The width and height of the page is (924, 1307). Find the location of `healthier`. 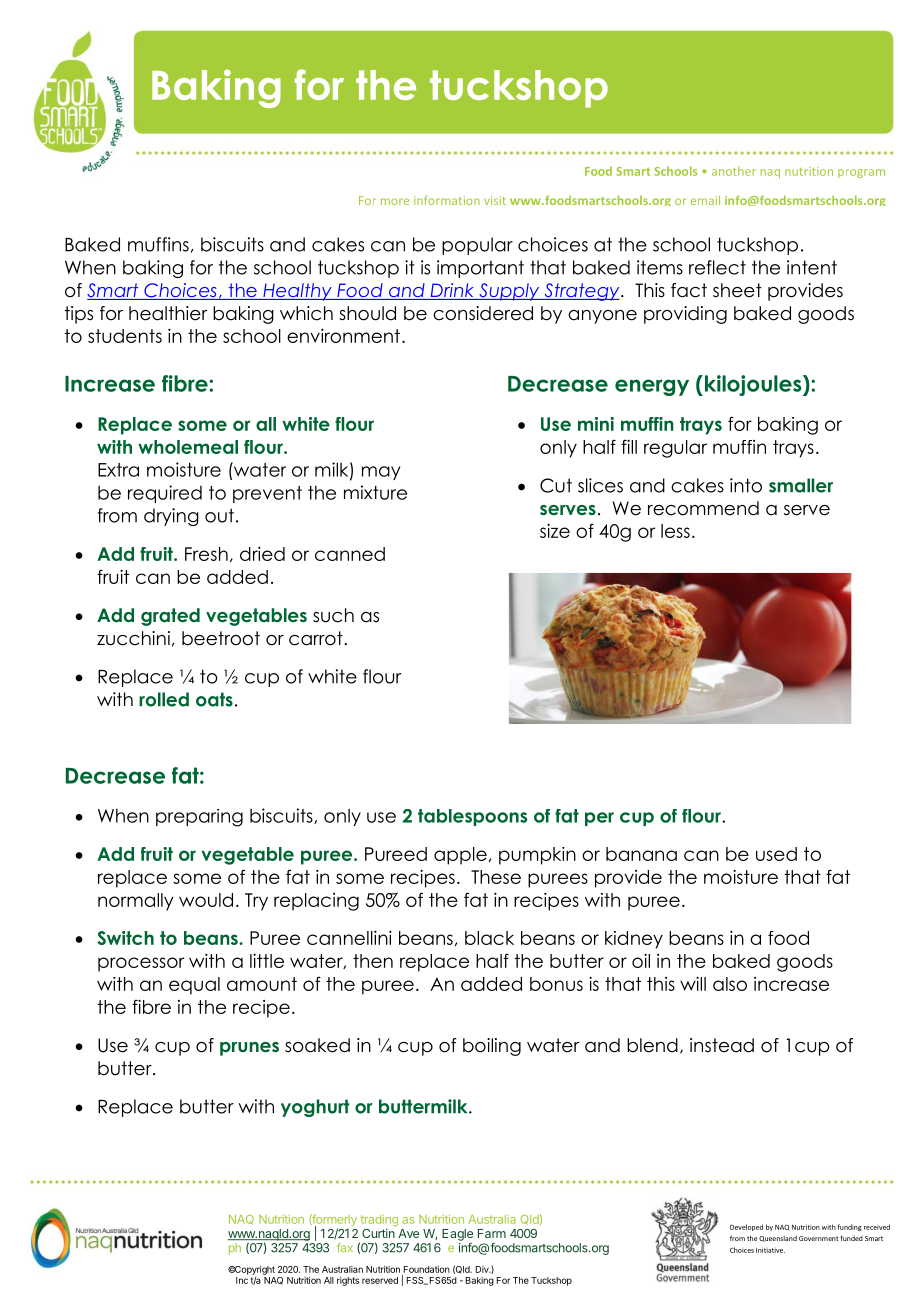

healthier is located at coordinates (168, 313).
